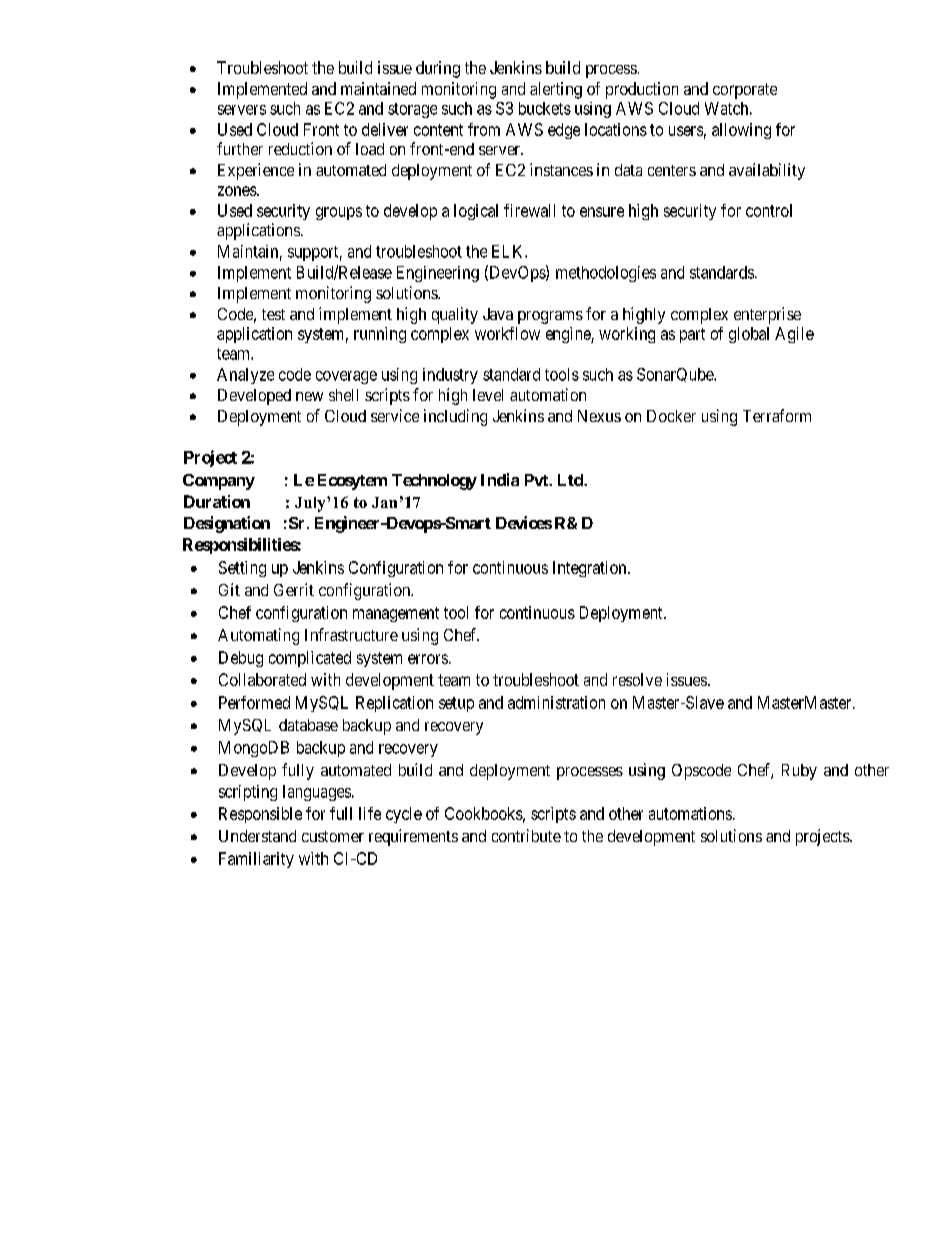 This image has height=1233, width=952. Describe the element at coordinates (257, 836) in the image. I see `Understand` at that location.
